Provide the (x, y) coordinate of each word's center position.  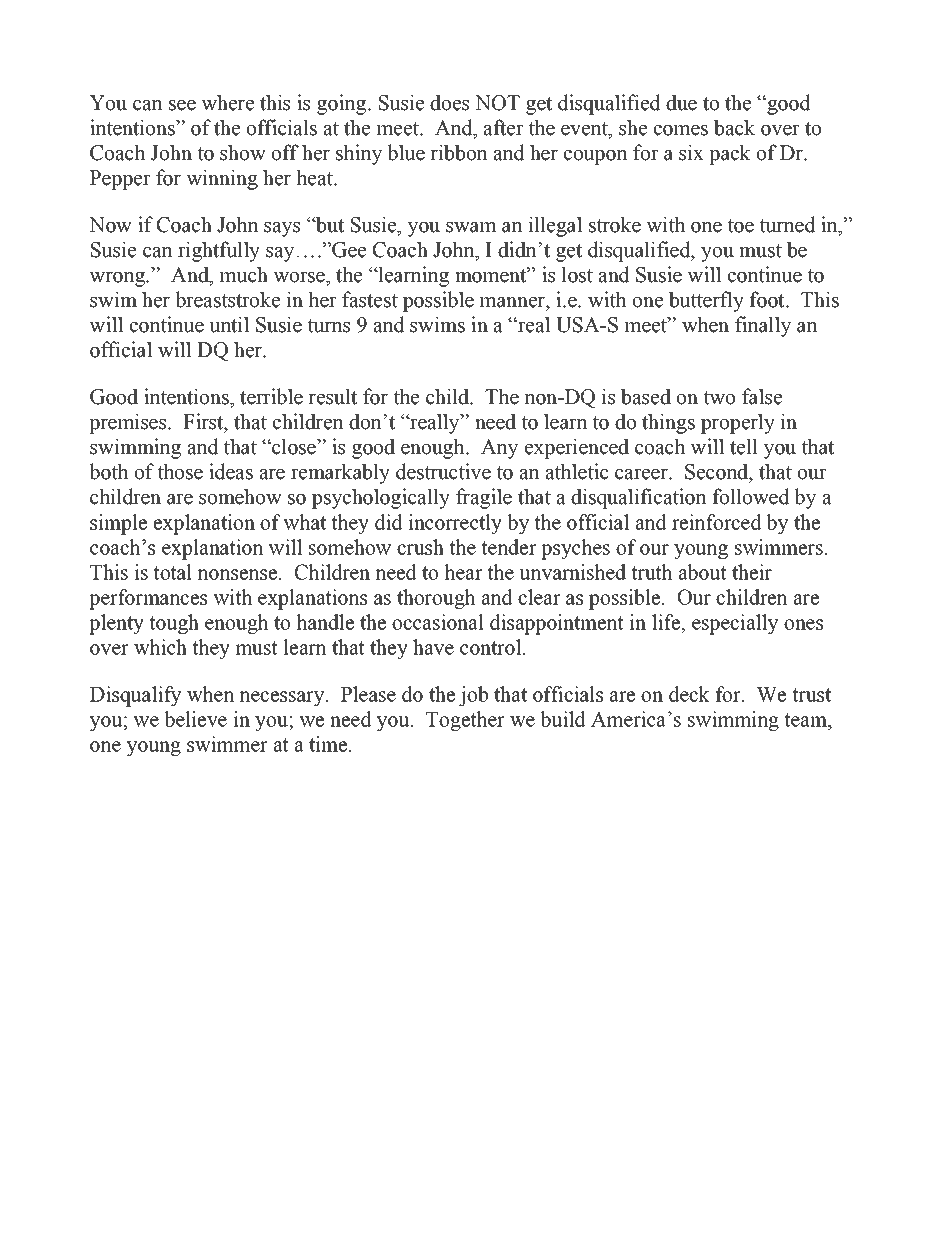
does (449, 102)
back (734, 127)
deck (689, 694)
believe (195, 719)
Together (465, 721)
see (182, 105)
